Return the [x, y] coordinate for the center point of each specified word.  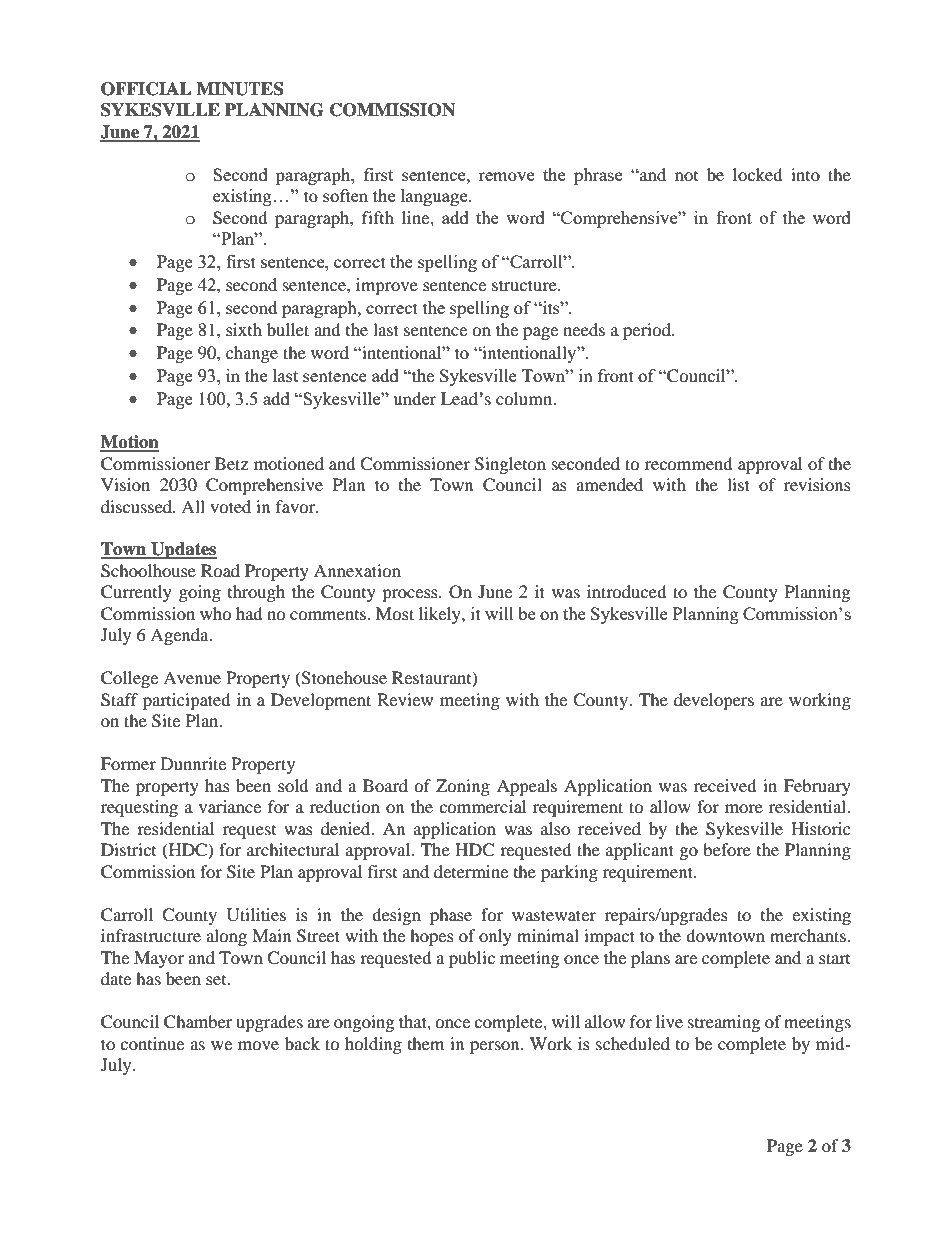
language [435, 197]
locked [758, 174]
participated [187, 701]
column [525, 398]
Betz [231, 463]
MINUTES [240, 89]
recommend [689, 463]
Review [405, 699]
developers [714, 701]
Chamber [198, 1022]
